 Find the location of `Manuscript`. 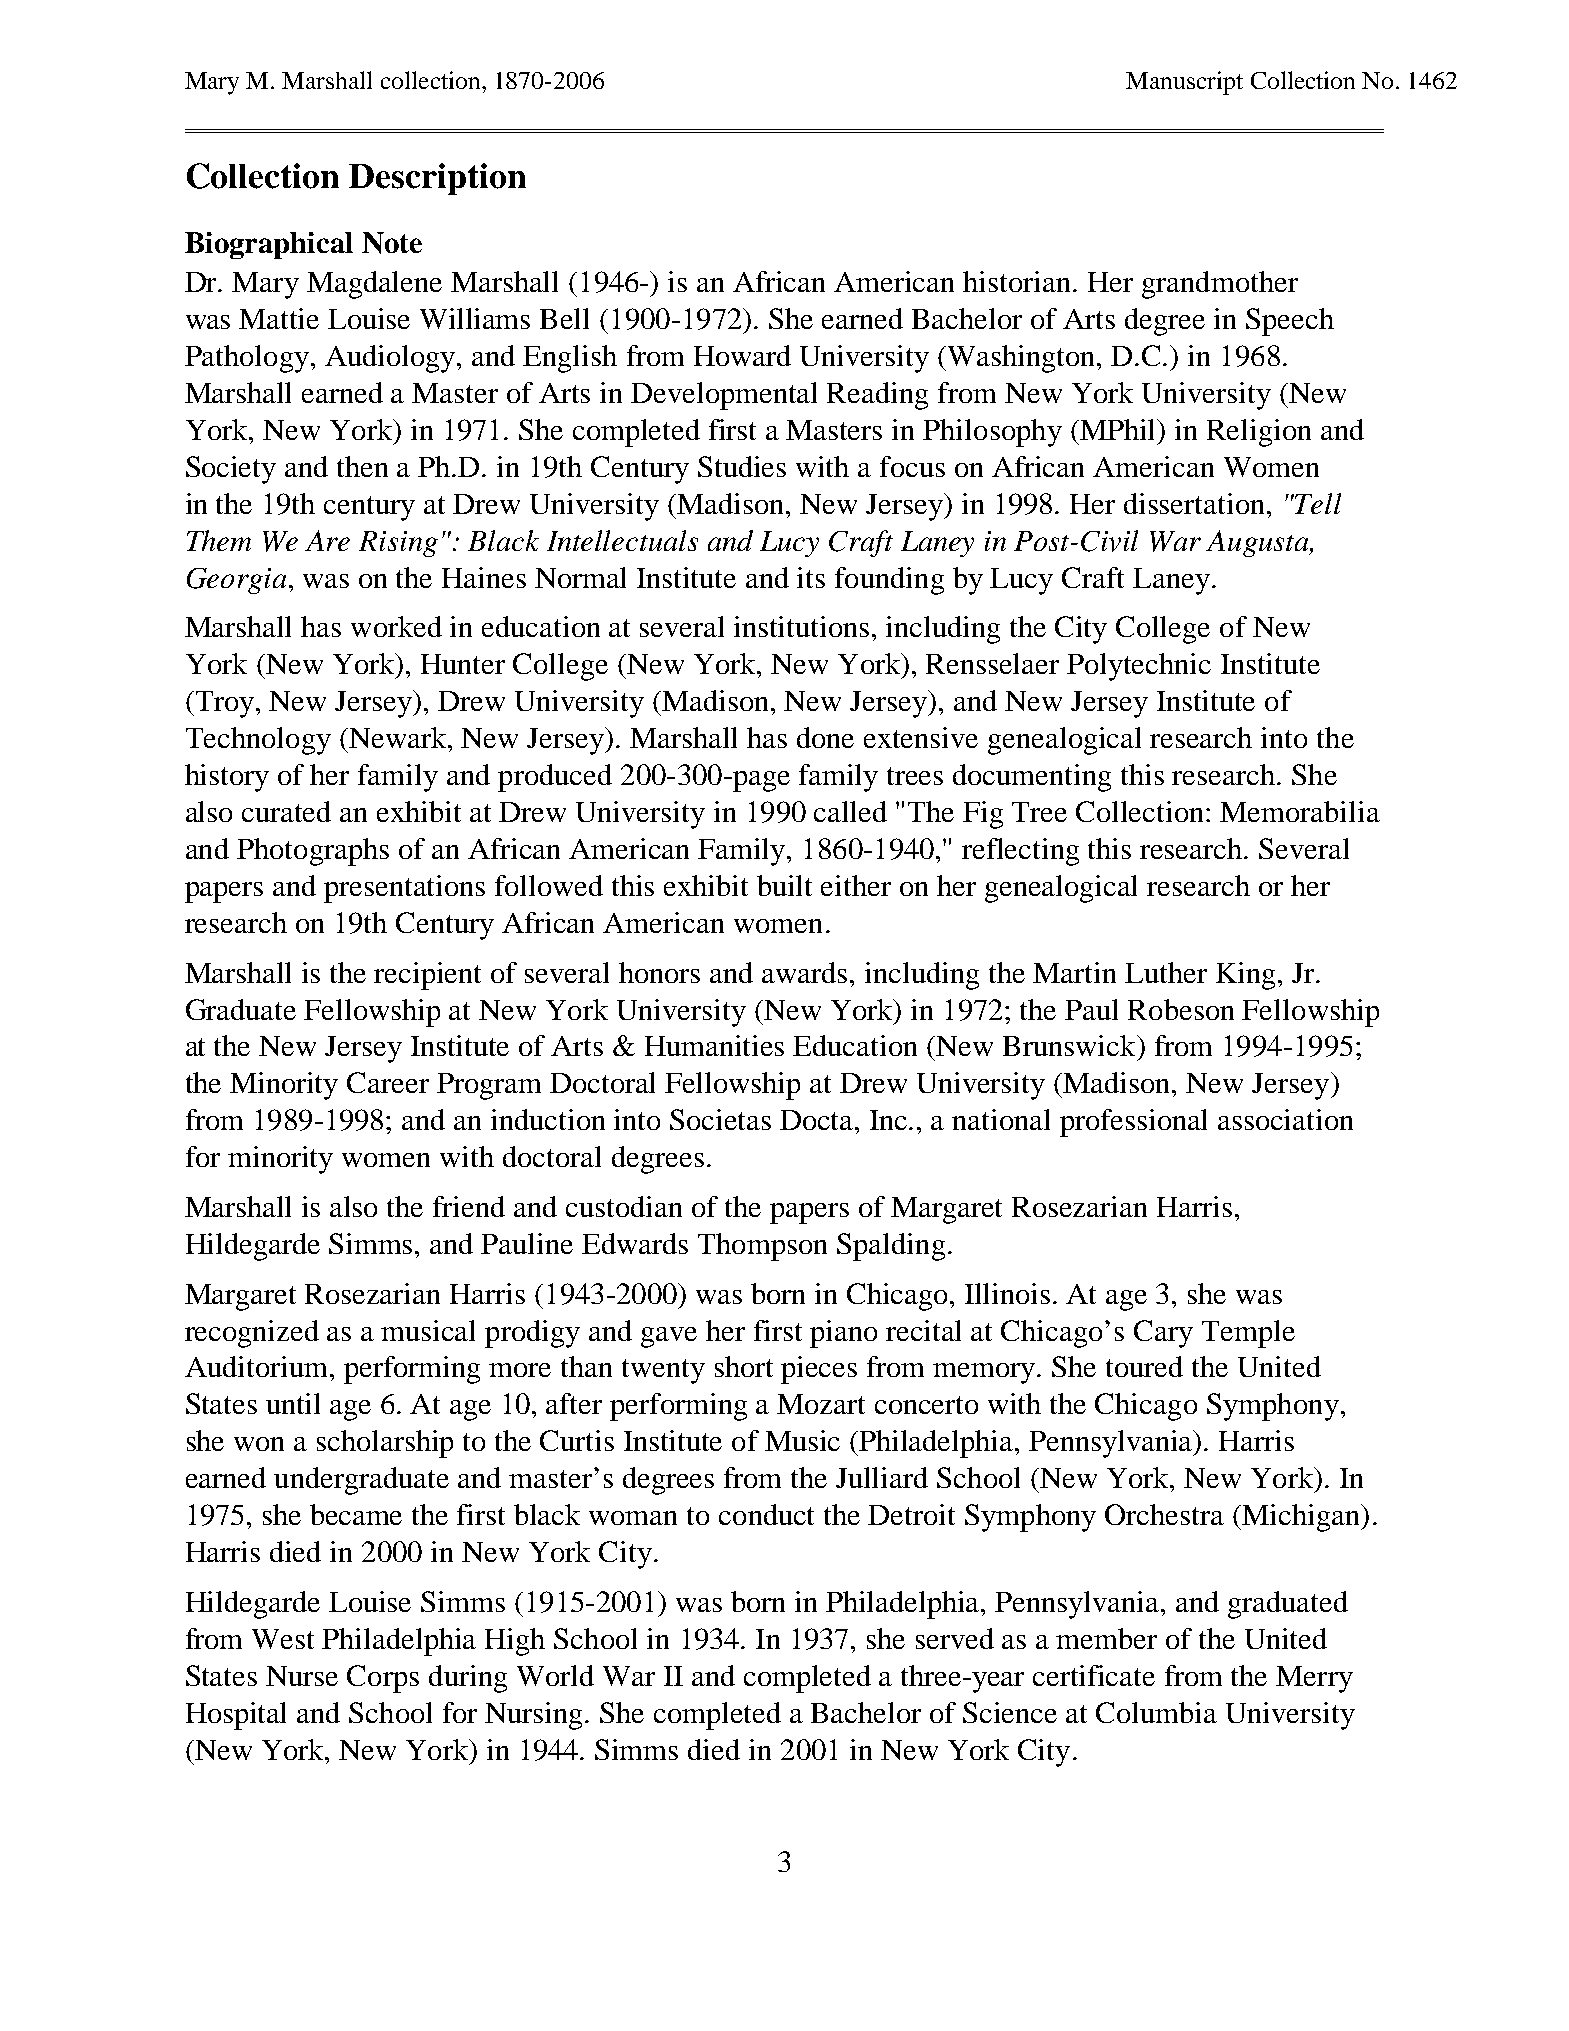

Manuscript is located at coordinates (1184, 83).
